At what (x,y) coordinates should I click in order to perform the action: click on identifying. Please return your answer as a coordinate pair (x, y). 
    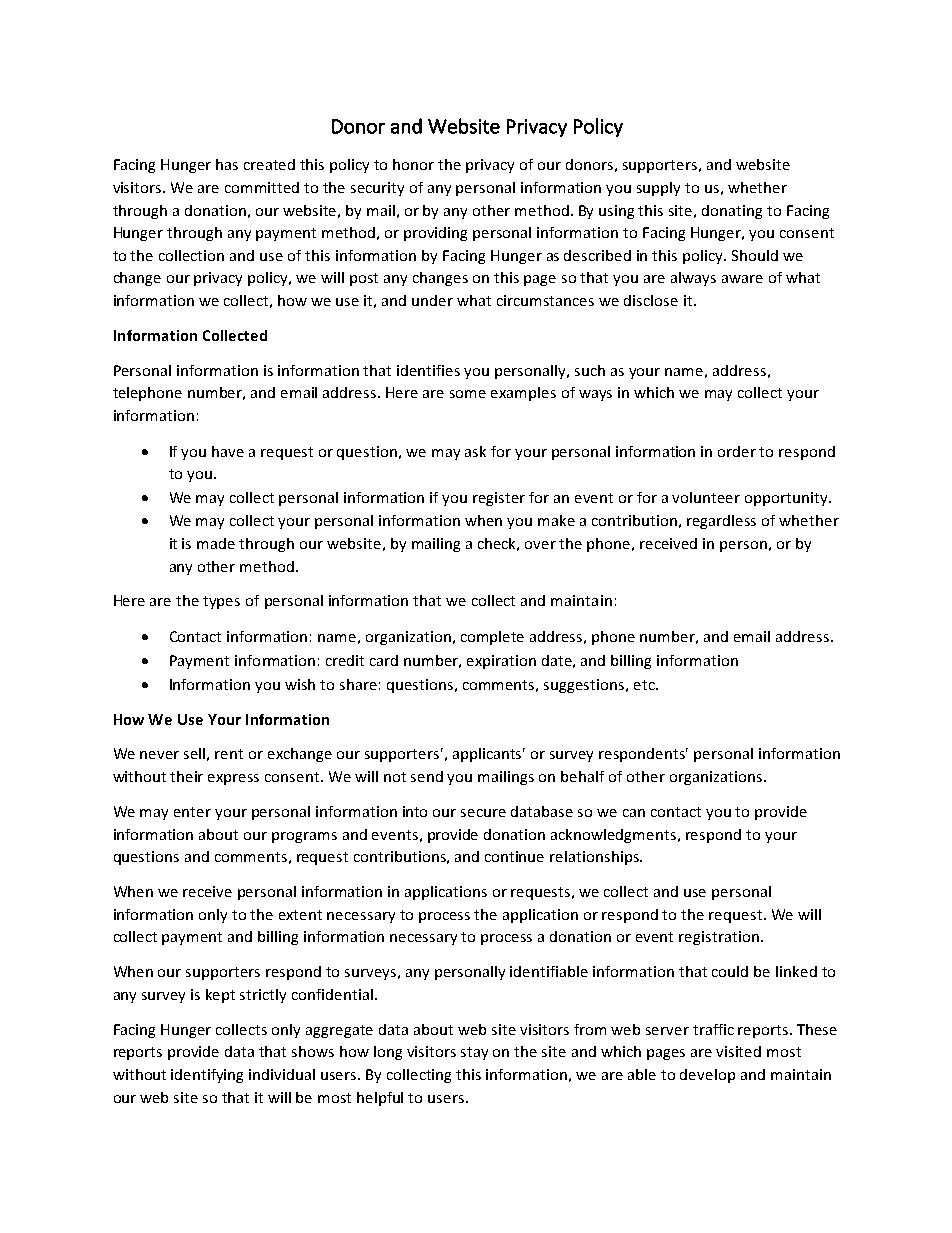
    Looking at the image, I should click on (207, 1076).
